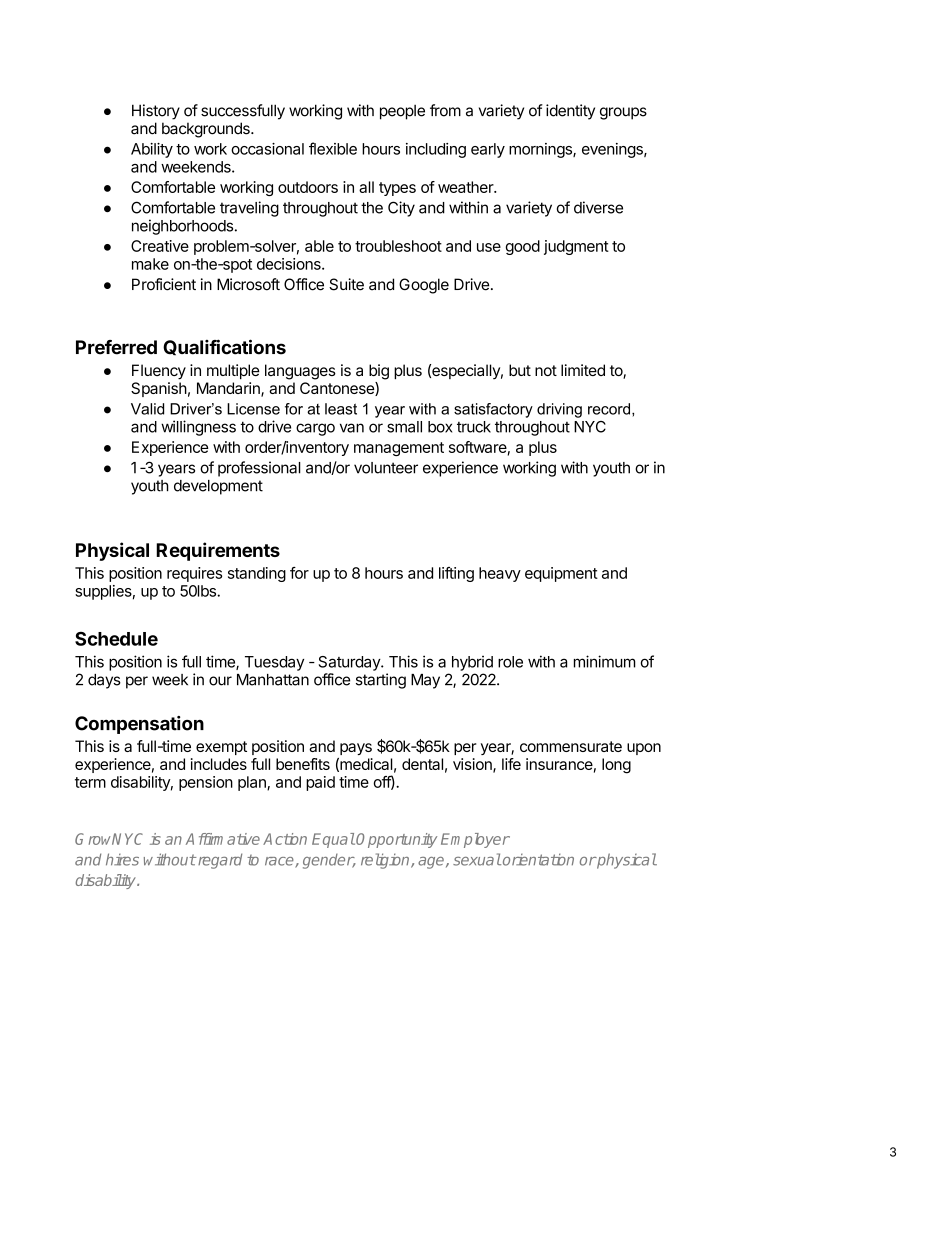 This image has height=1233, width=952. Describe the element at coordinates (333, 148) in the image. I see `flexible` at that location.
